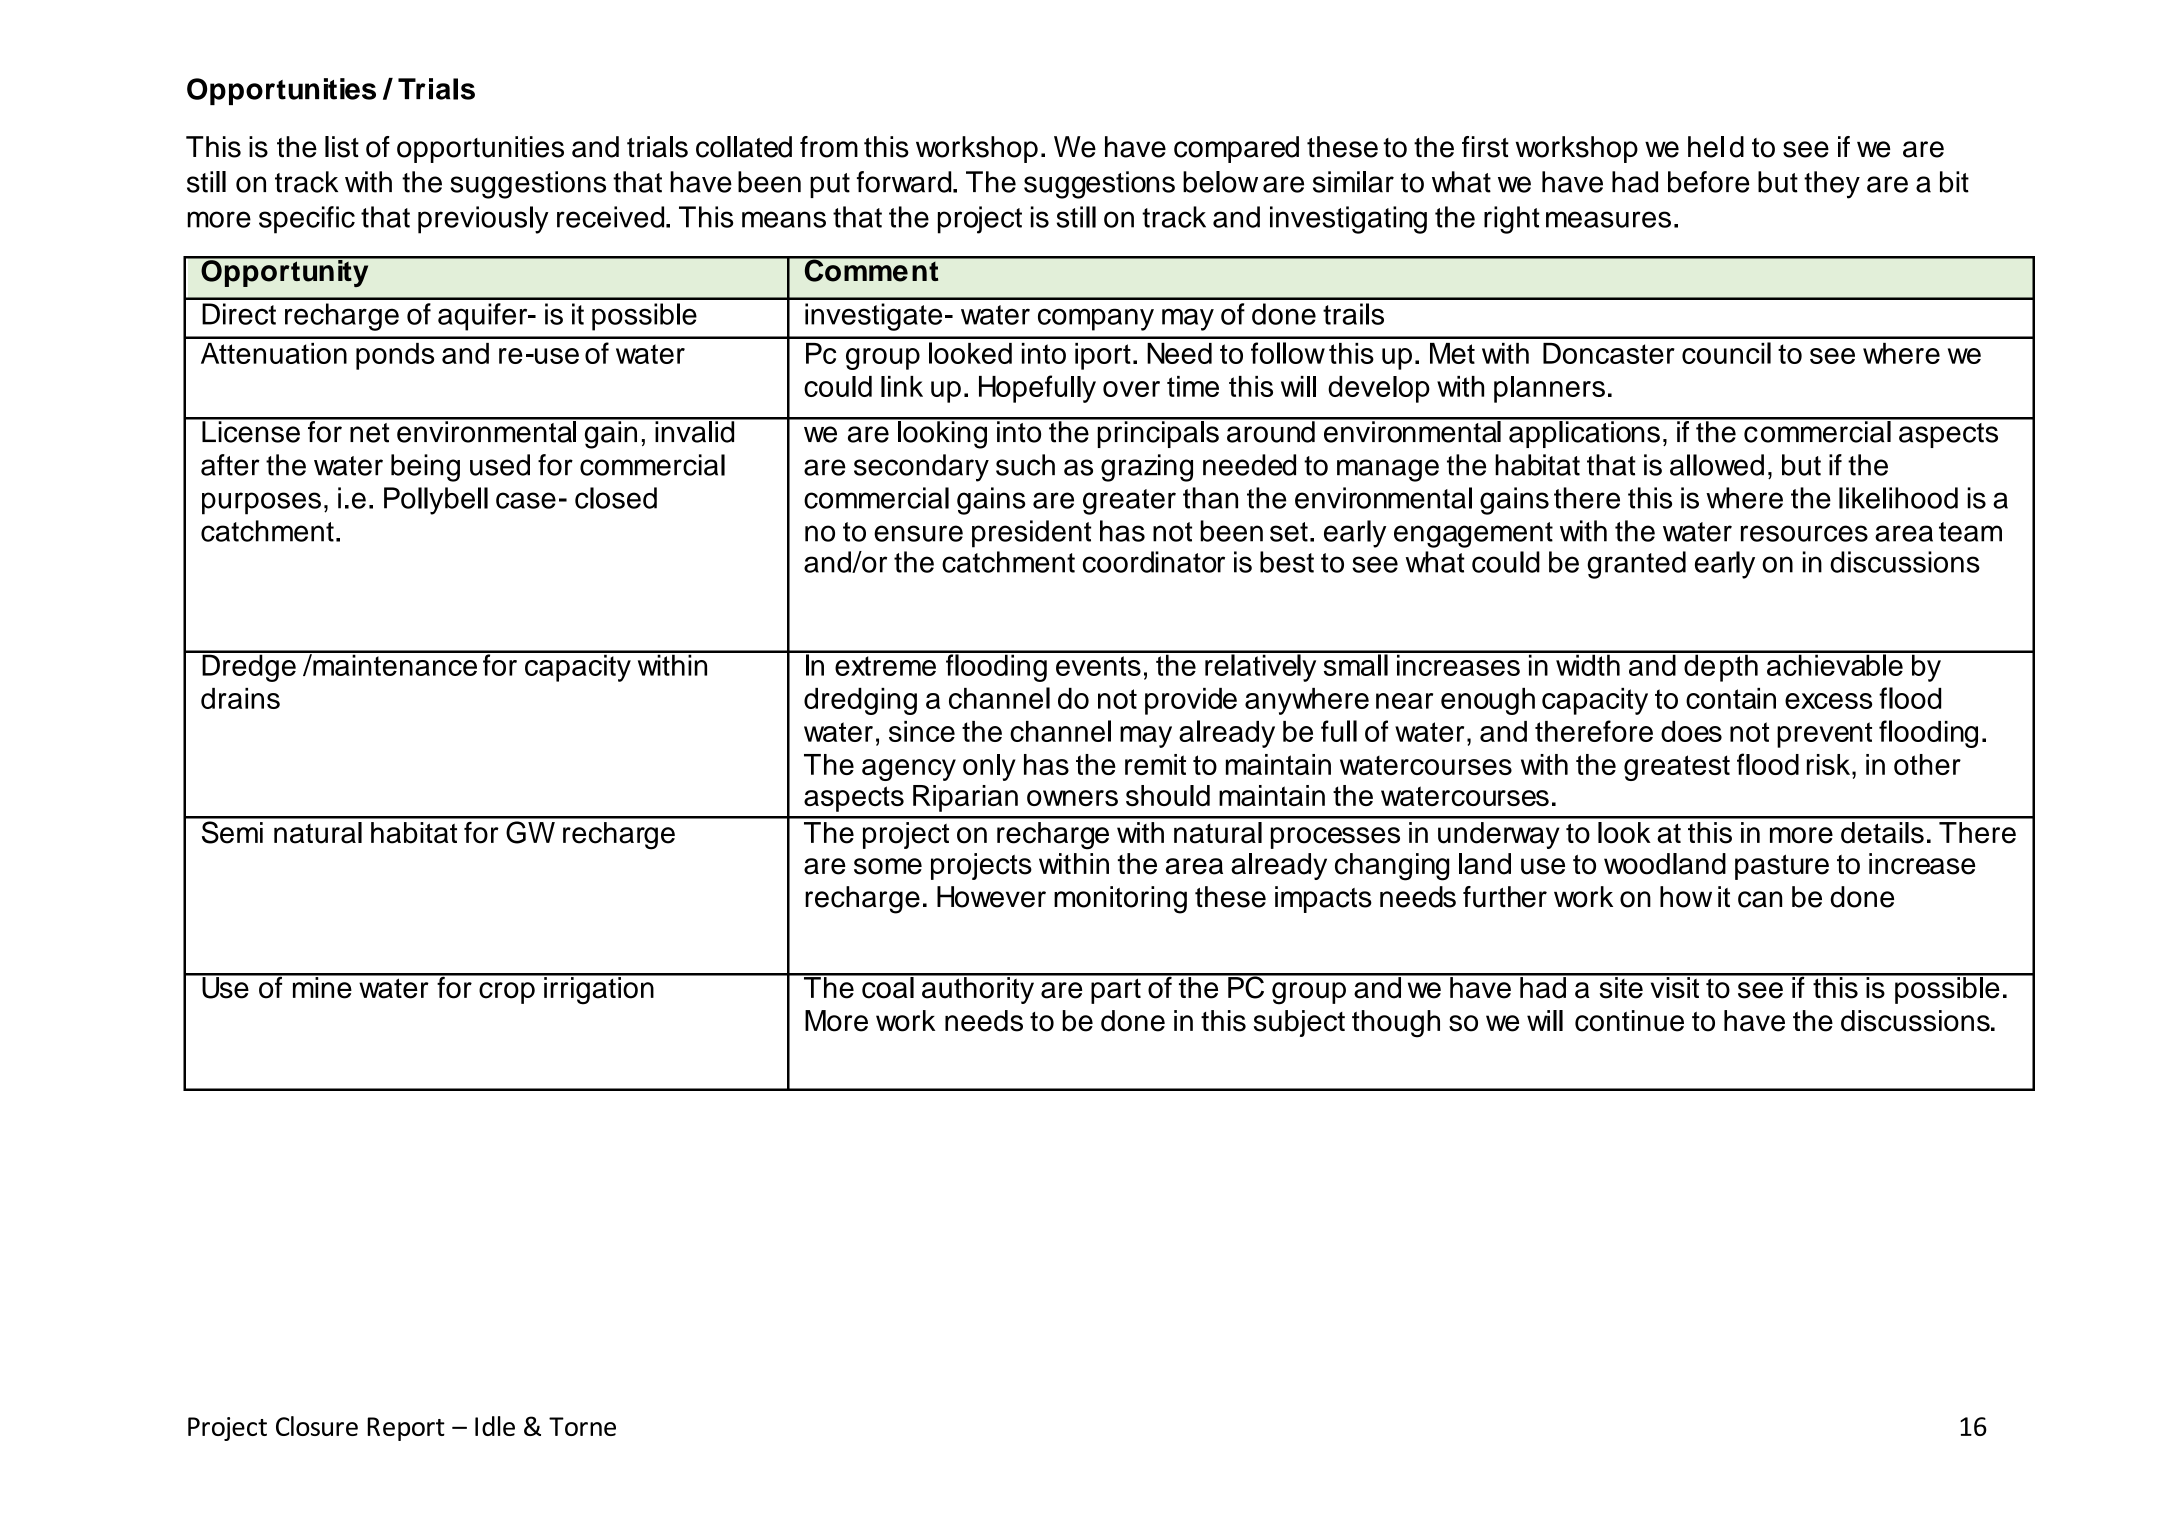 The width and height of the screenshot is (2171, 1535). What do you see at coordinates (1299, 1023) in the screenshot?
I see `subject` at bounding box center [1299, 1023].
